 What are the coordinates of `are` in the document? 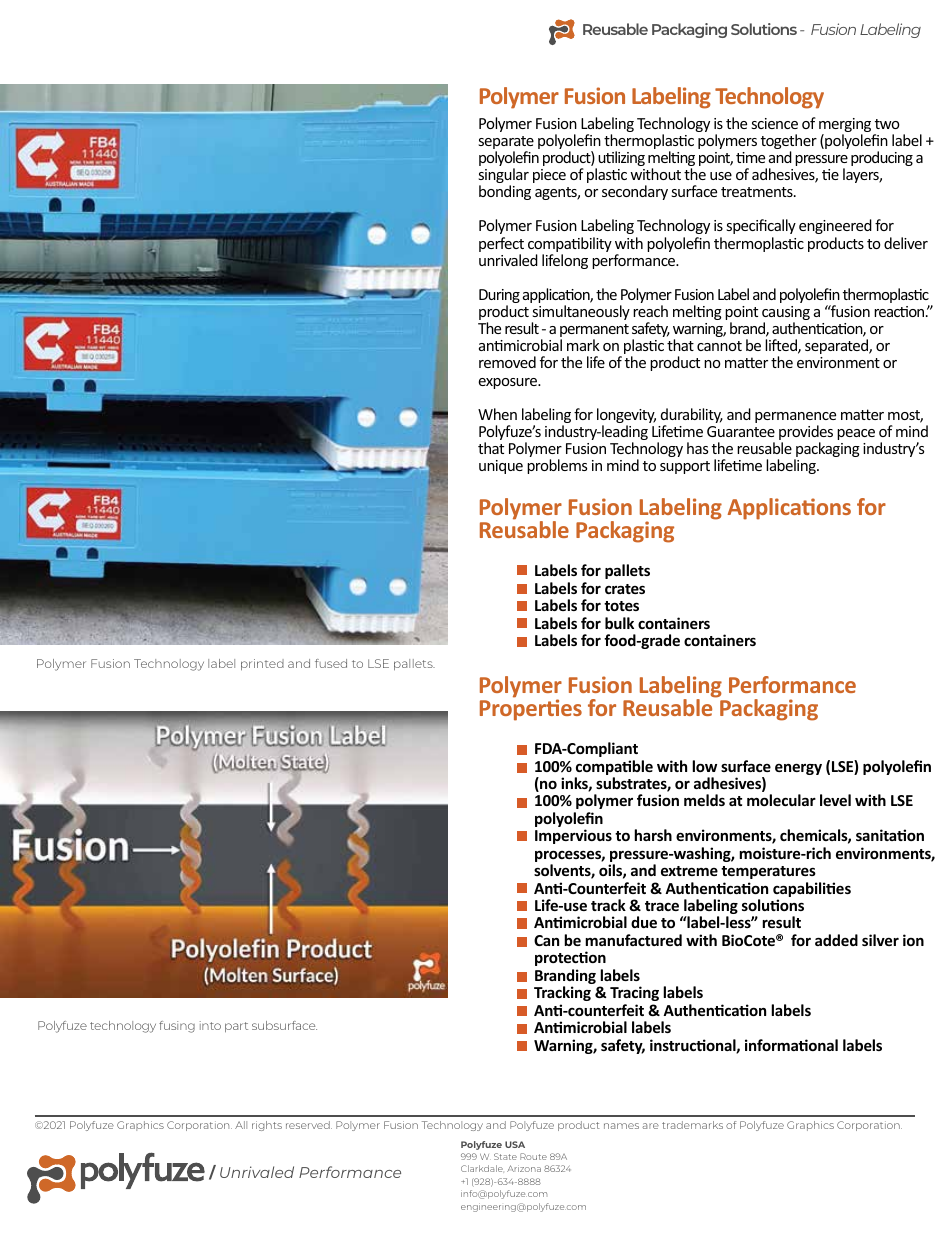 It's located at (650, 1126).
